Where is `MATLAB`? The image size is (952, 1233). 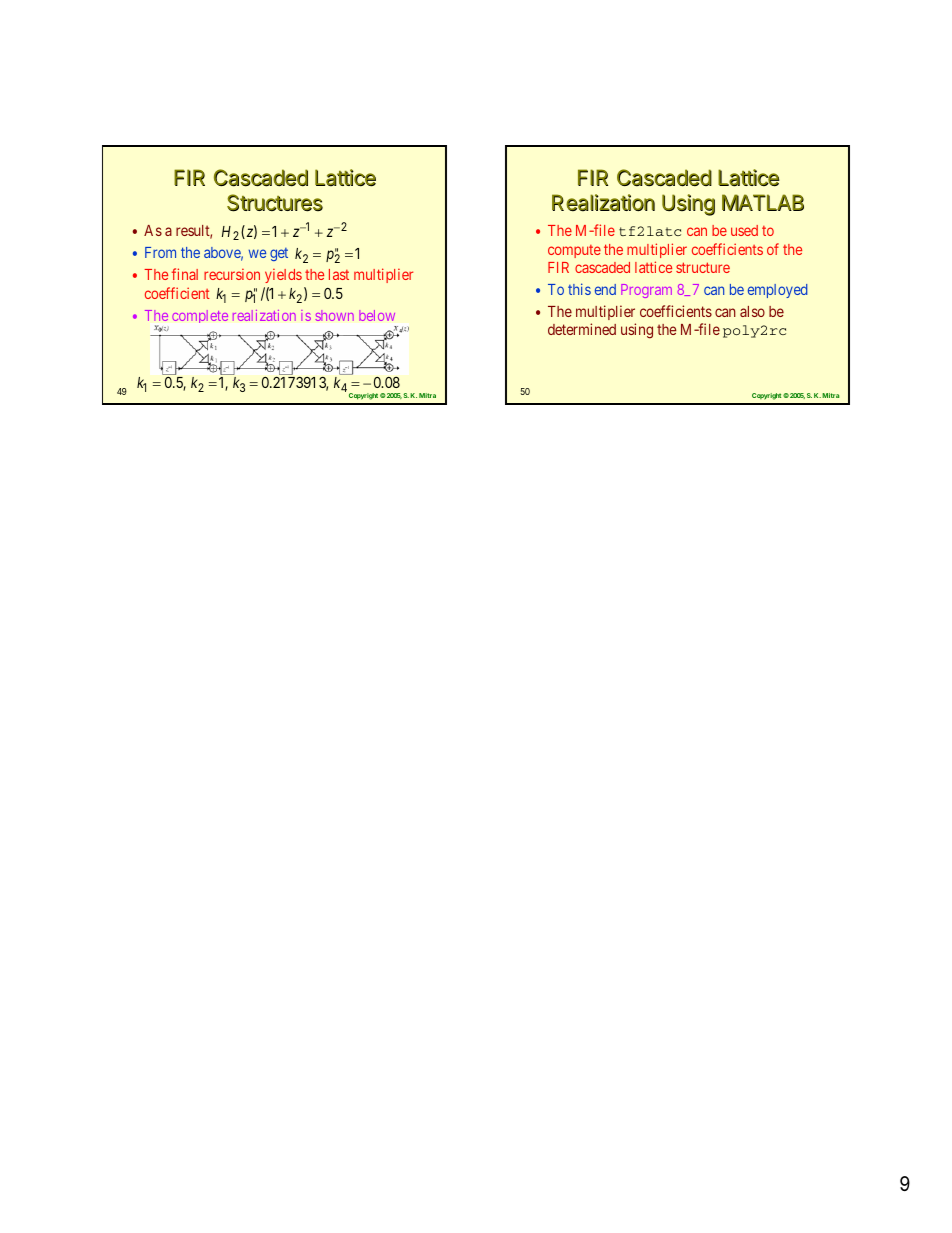
MATLAB is located at coordinates (763, 202).
